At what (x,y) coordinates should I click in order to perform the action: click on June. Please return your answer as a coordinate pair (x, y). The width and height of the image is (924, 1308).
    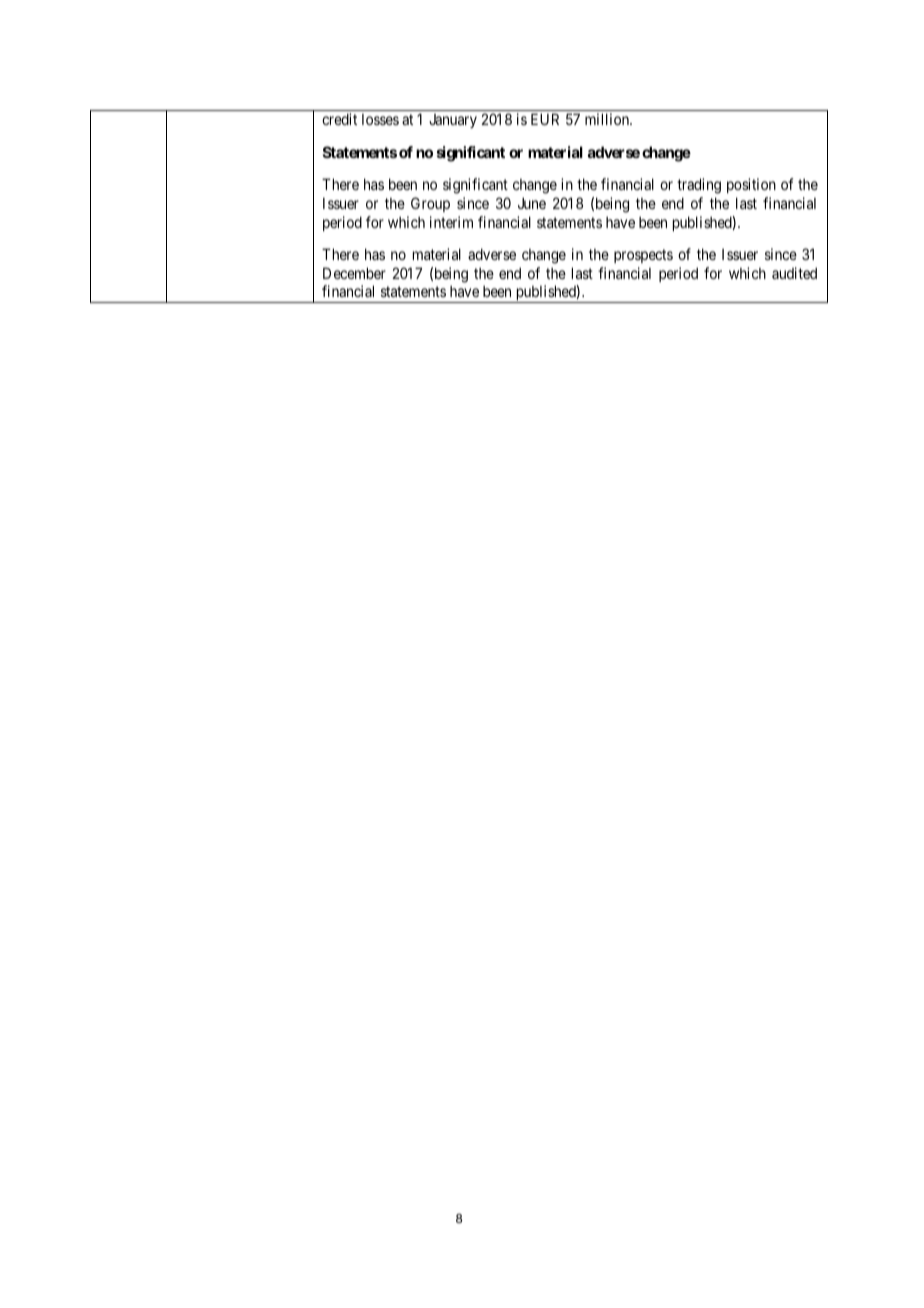
    Looking at the image, I should click on (532, 203).
